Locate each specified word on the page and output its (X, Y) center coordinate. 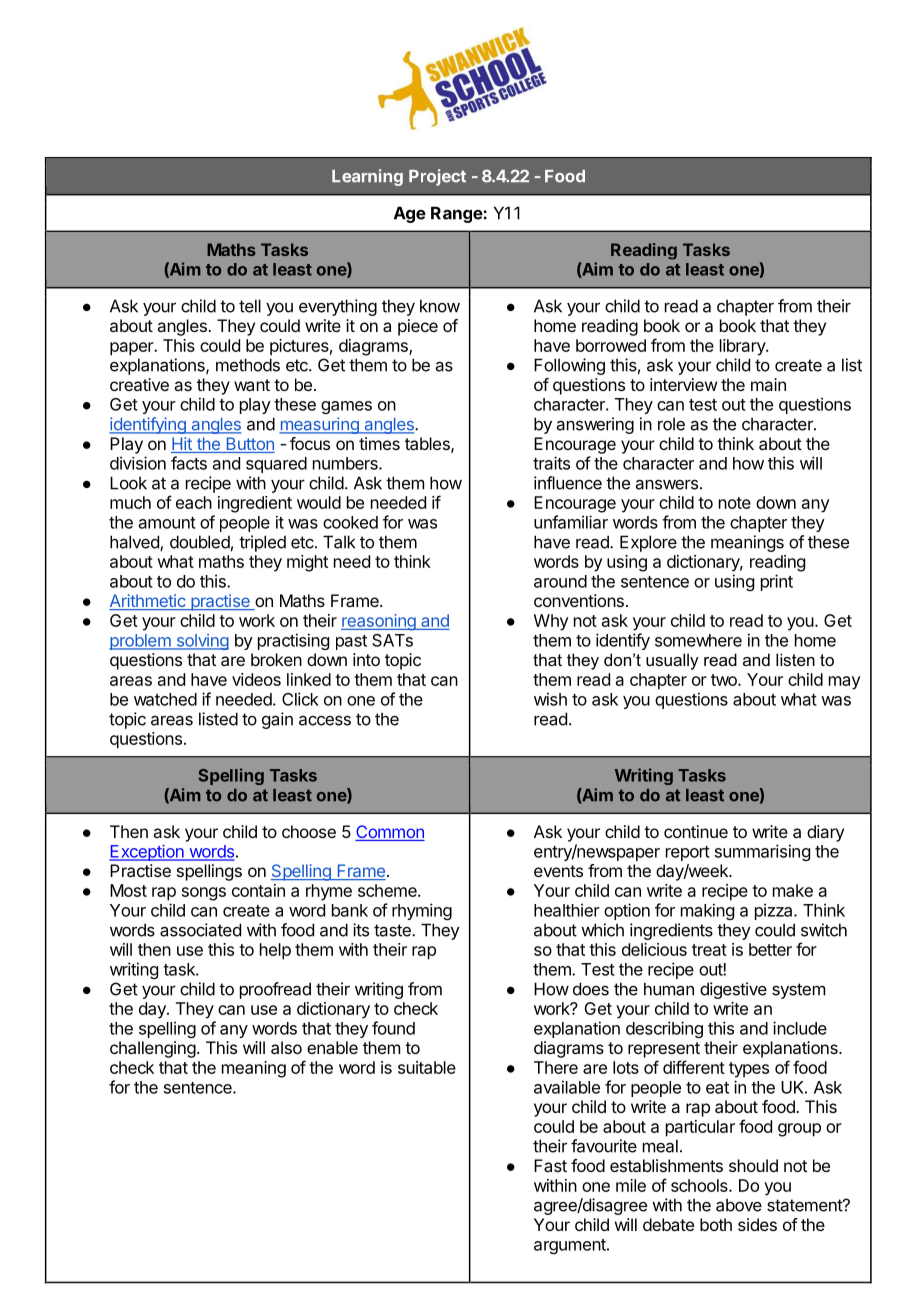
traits (551, 463)
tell (250, 306)
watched (165, 699)
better (770, 949)
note (735, 503)
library (743, 347)
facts (189, 463)
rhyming (422, 911)
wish (550, 699)
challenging (153, 1049)
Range (457, 214)
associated (200, 930)
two (725, 680)
